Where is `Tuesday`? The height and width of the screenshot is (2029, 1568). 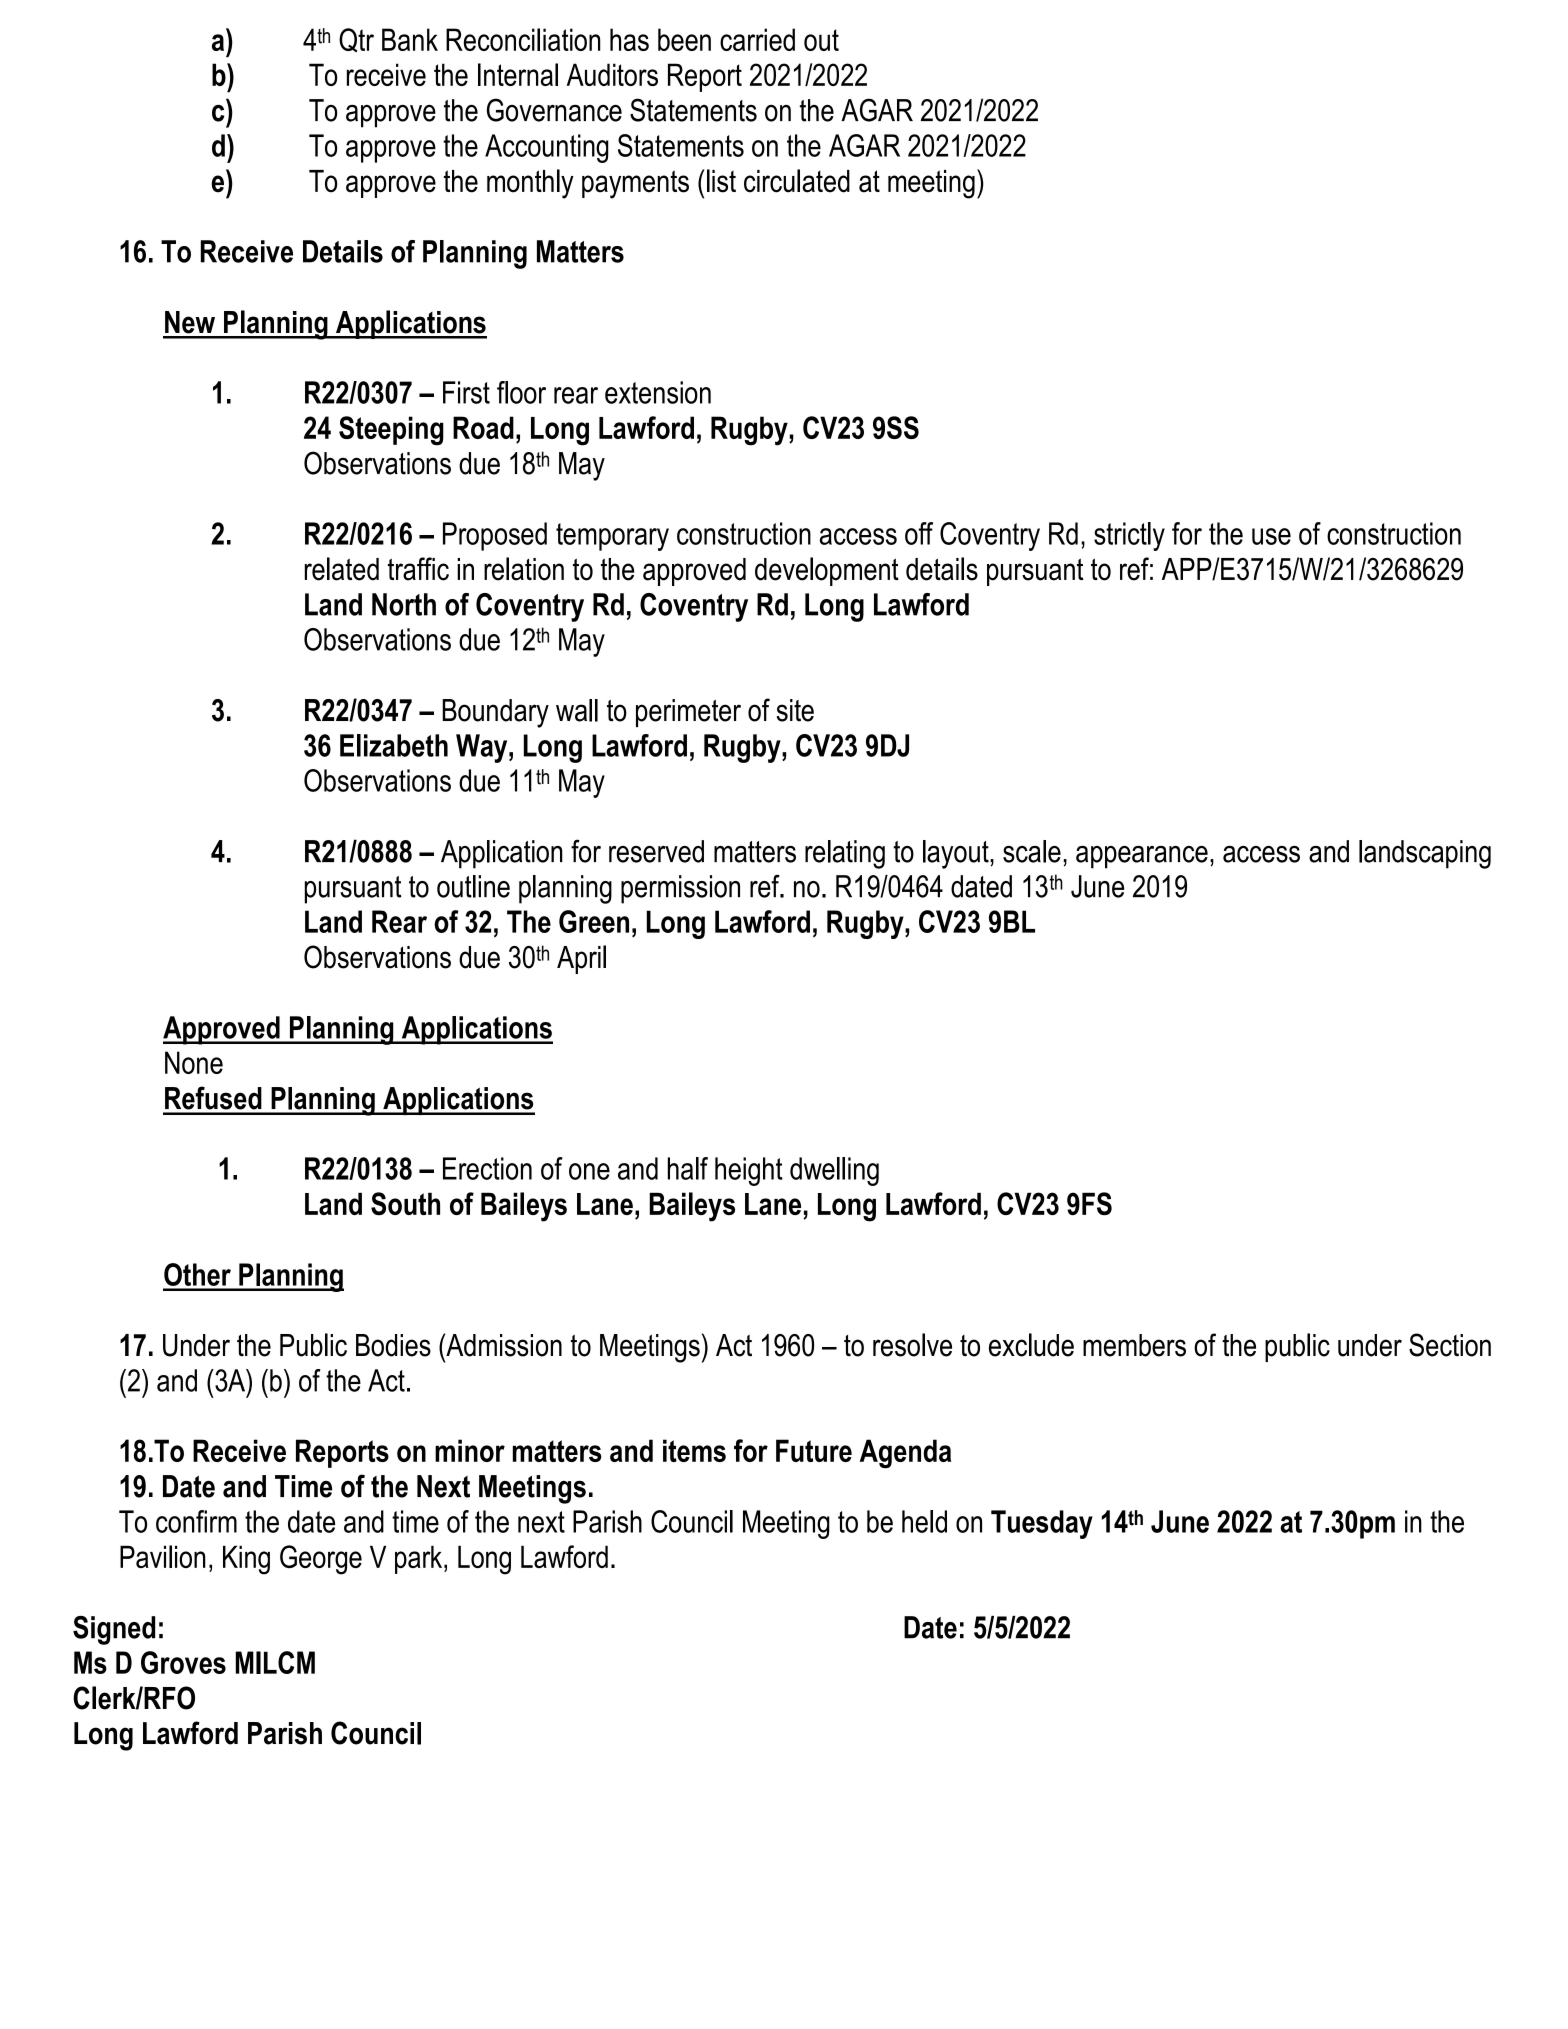 Tuesday is located at coordinates (1042, 1524).
